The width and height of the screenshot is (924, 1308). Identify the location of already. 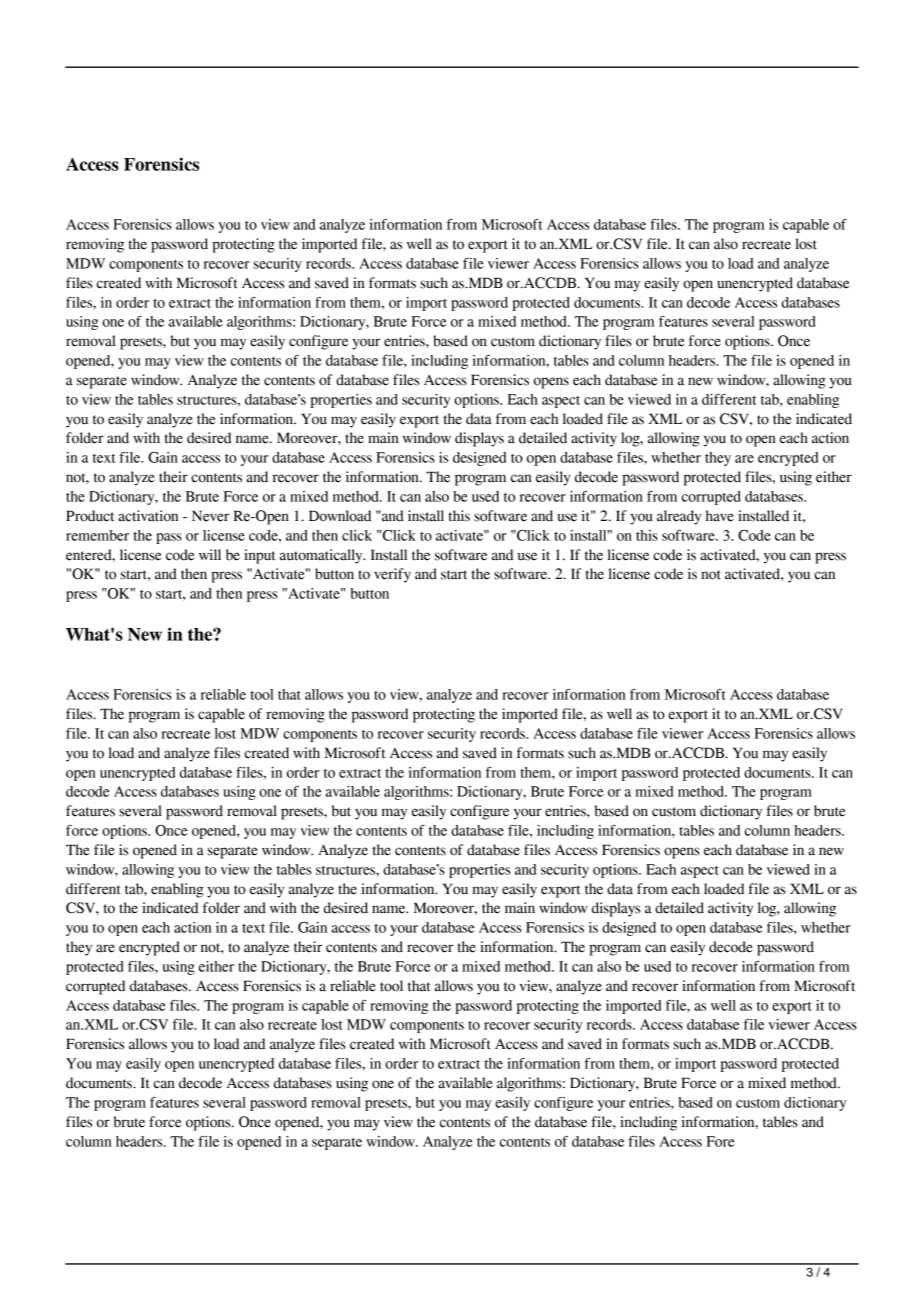
(679, 517).
